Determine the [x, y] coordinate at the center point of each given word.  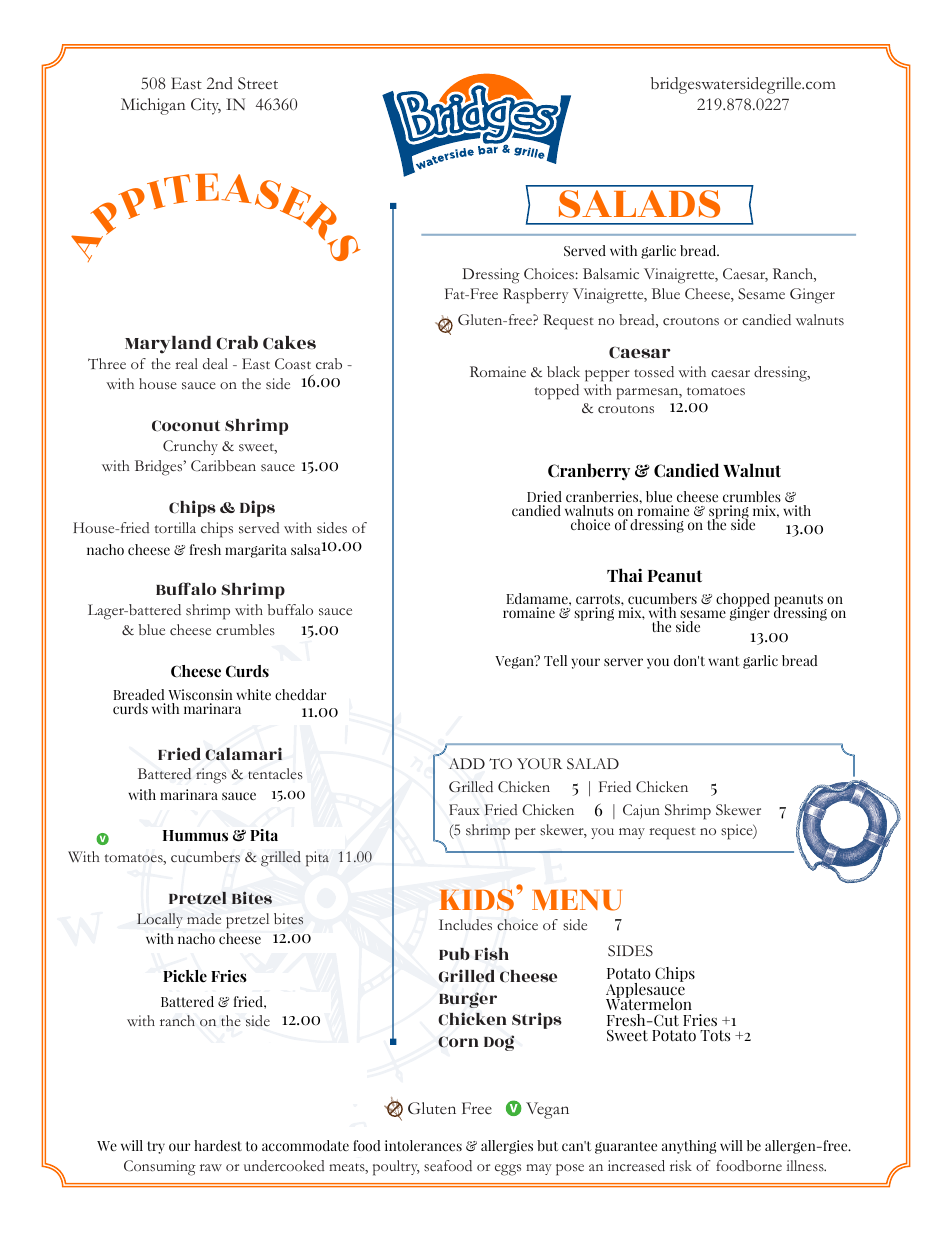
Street [258, 83]
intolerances [423, 1145]
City [206, 106]
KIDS [476, 900]
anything [689, 1147]
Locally [160, 920]
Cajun [641, 811]
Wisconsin [200, 694]
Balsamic [611, 274]
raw [211, 1167]
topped [557, 392]
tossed [654, 371]
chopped [743, 601]
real [187, 363]
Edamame [538, 598]
